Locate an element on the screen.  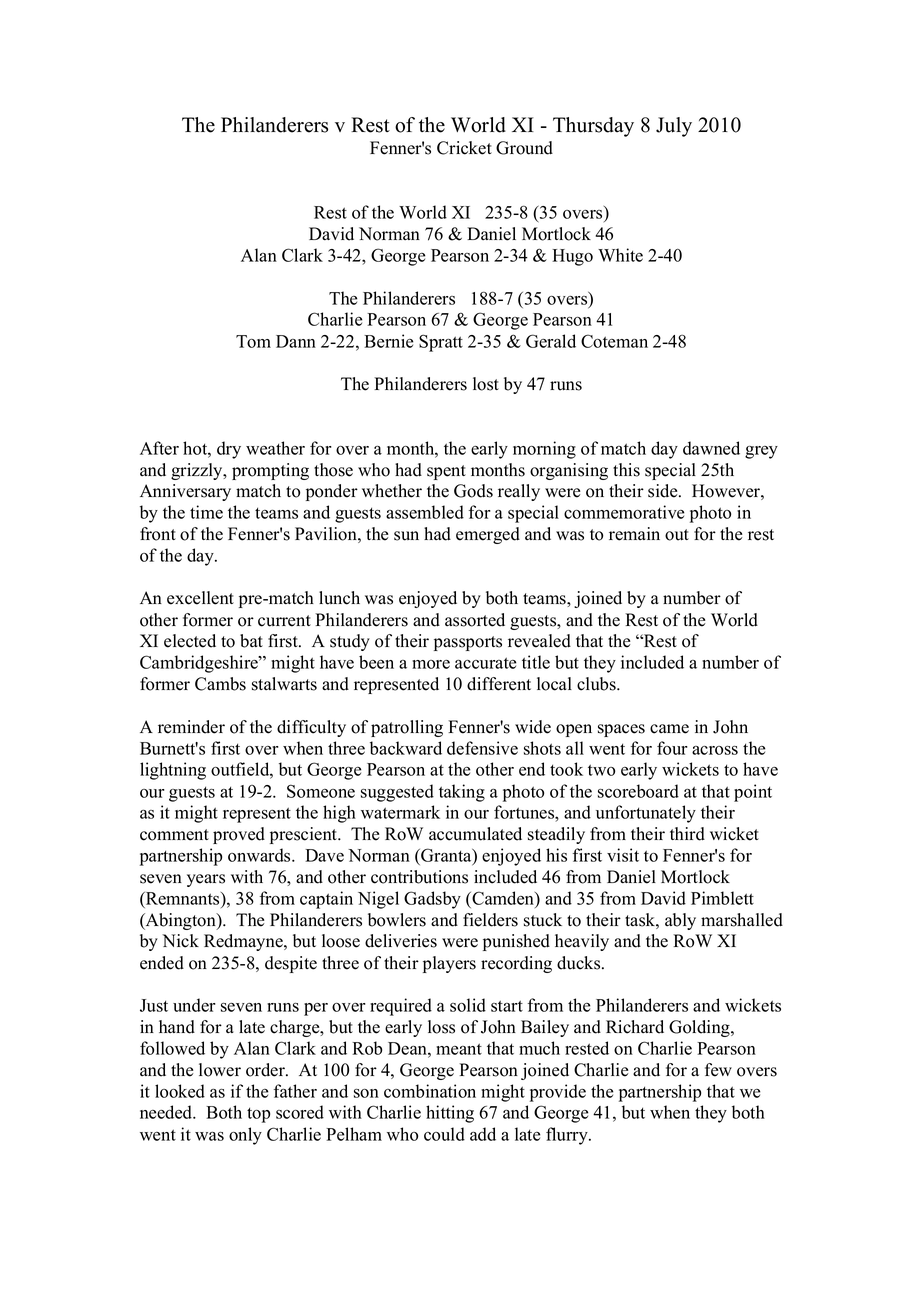
Ground is located at coordinates (524, 148).
